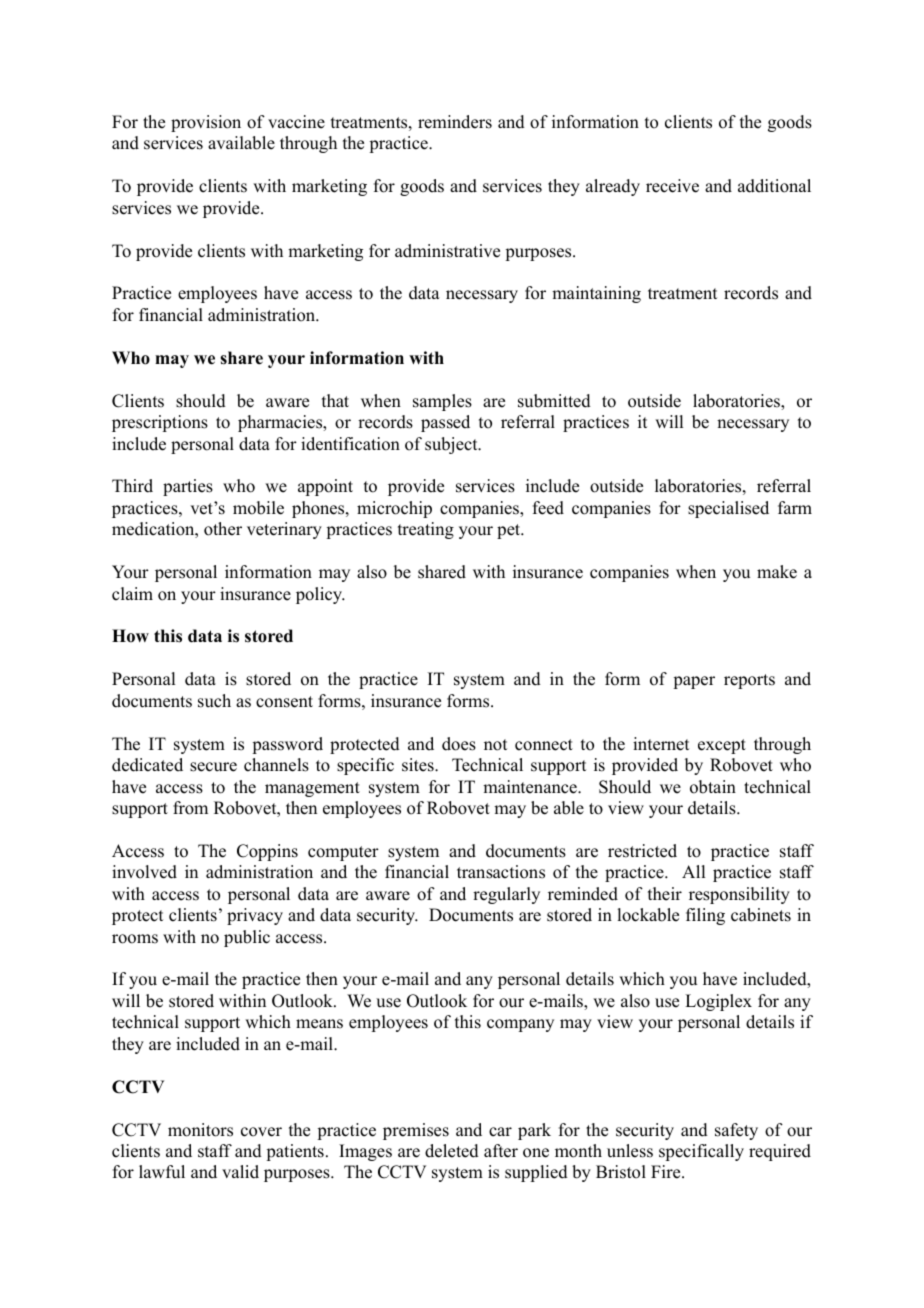 The image size is (924, 1308). I want to click on provision, so click(206, 123).
